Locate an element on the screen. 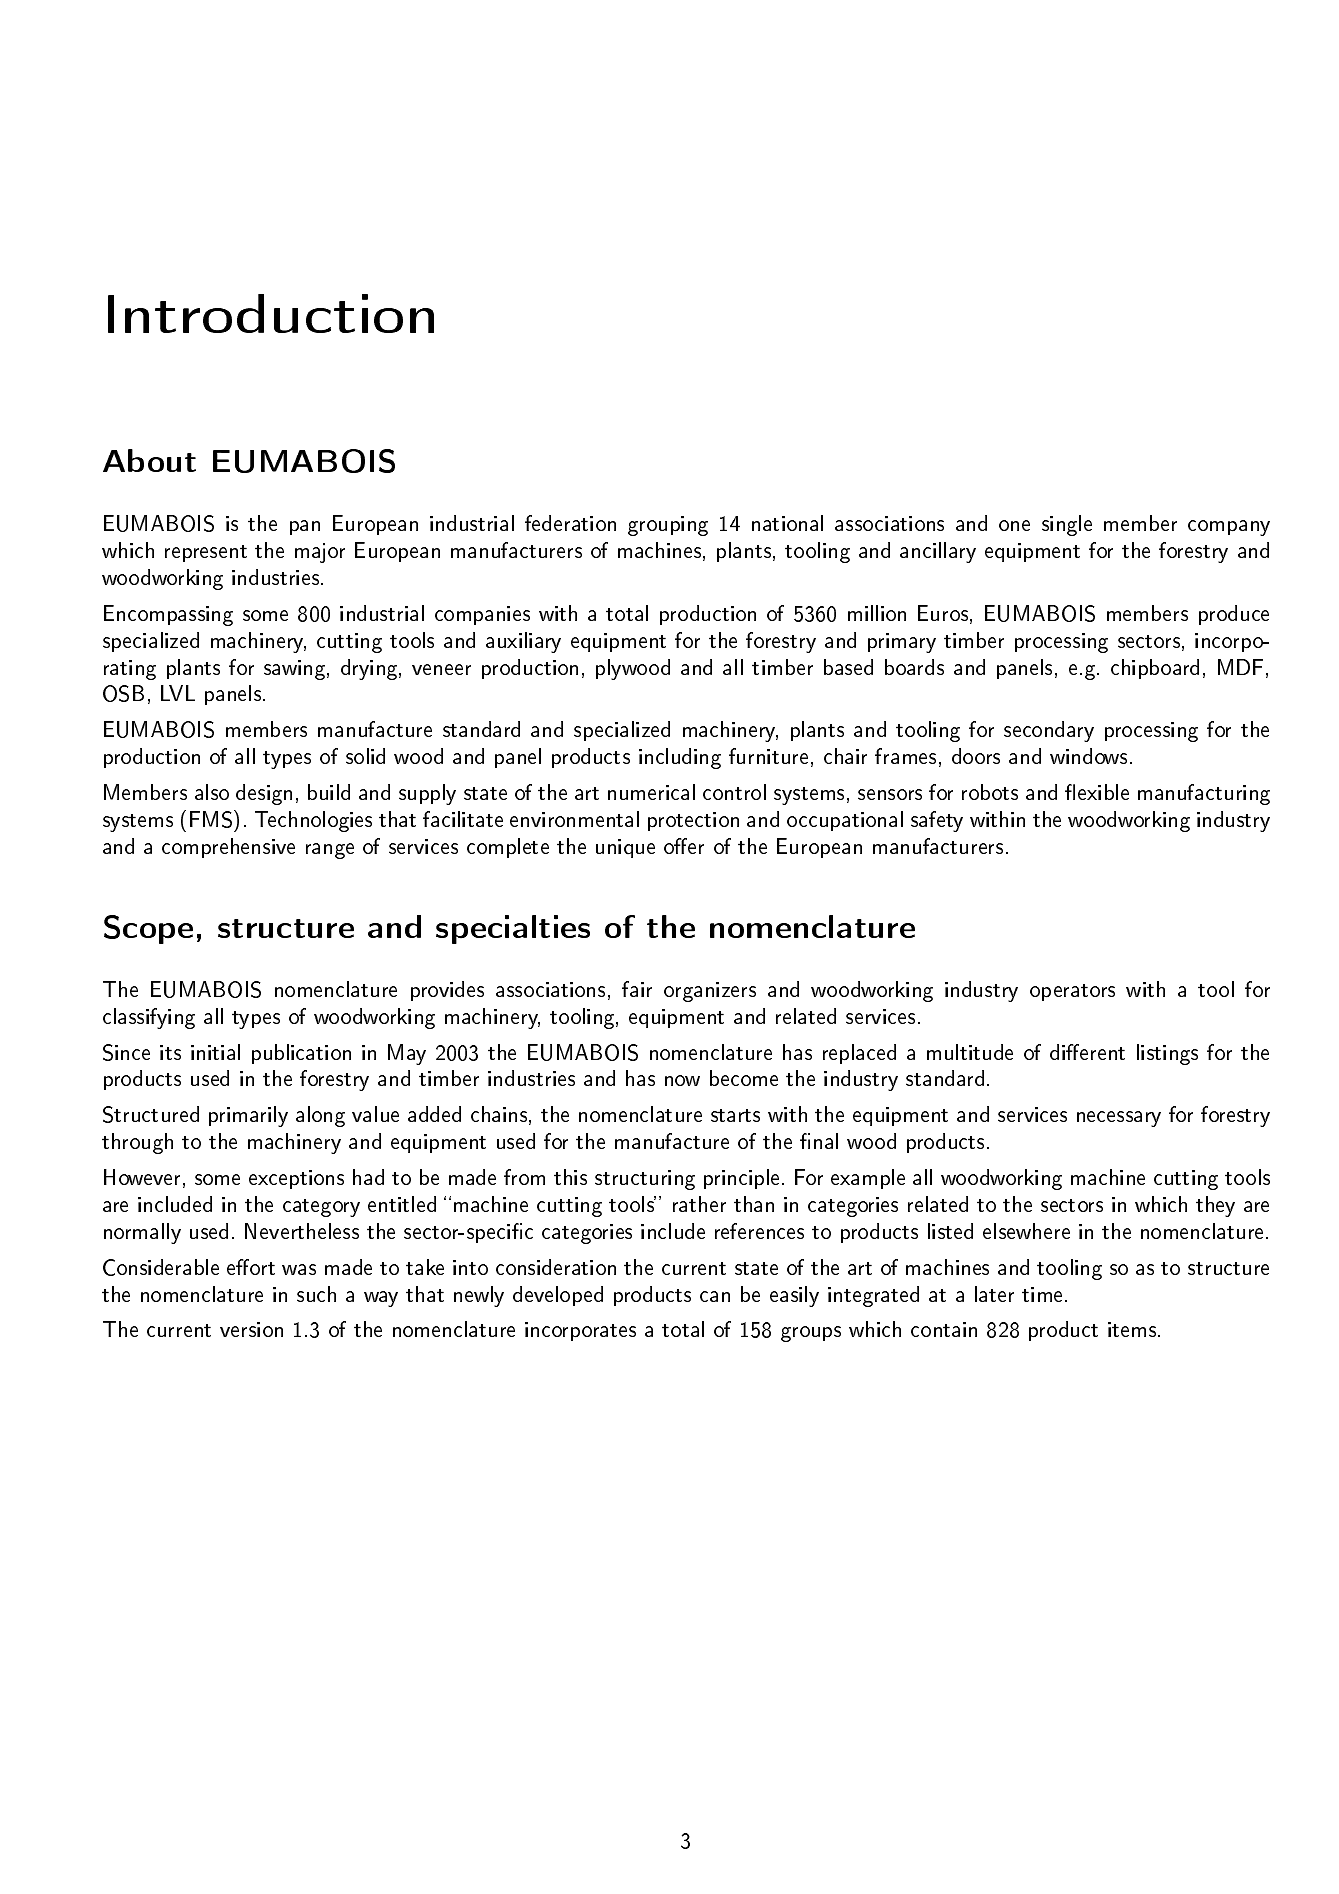 Image resolution: width=1339 pixels, height=1894 pixels. Introduction is located at coordinates (271, 313).
